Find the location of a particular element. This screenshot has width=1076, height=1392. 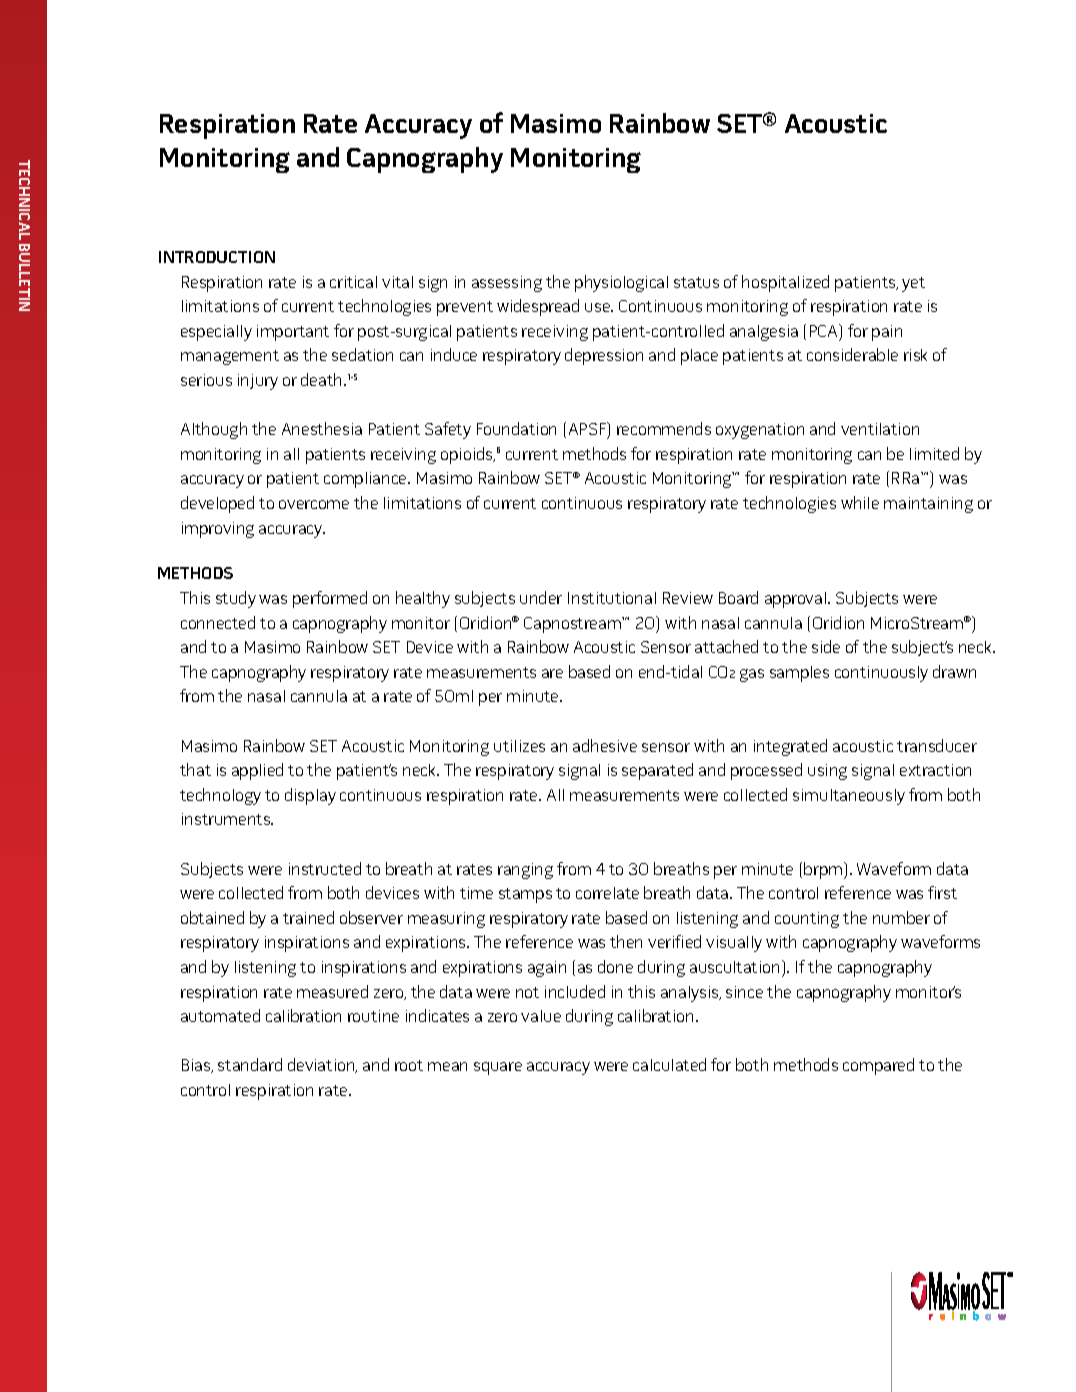

Institutional is located at coordinates (612, 598).
